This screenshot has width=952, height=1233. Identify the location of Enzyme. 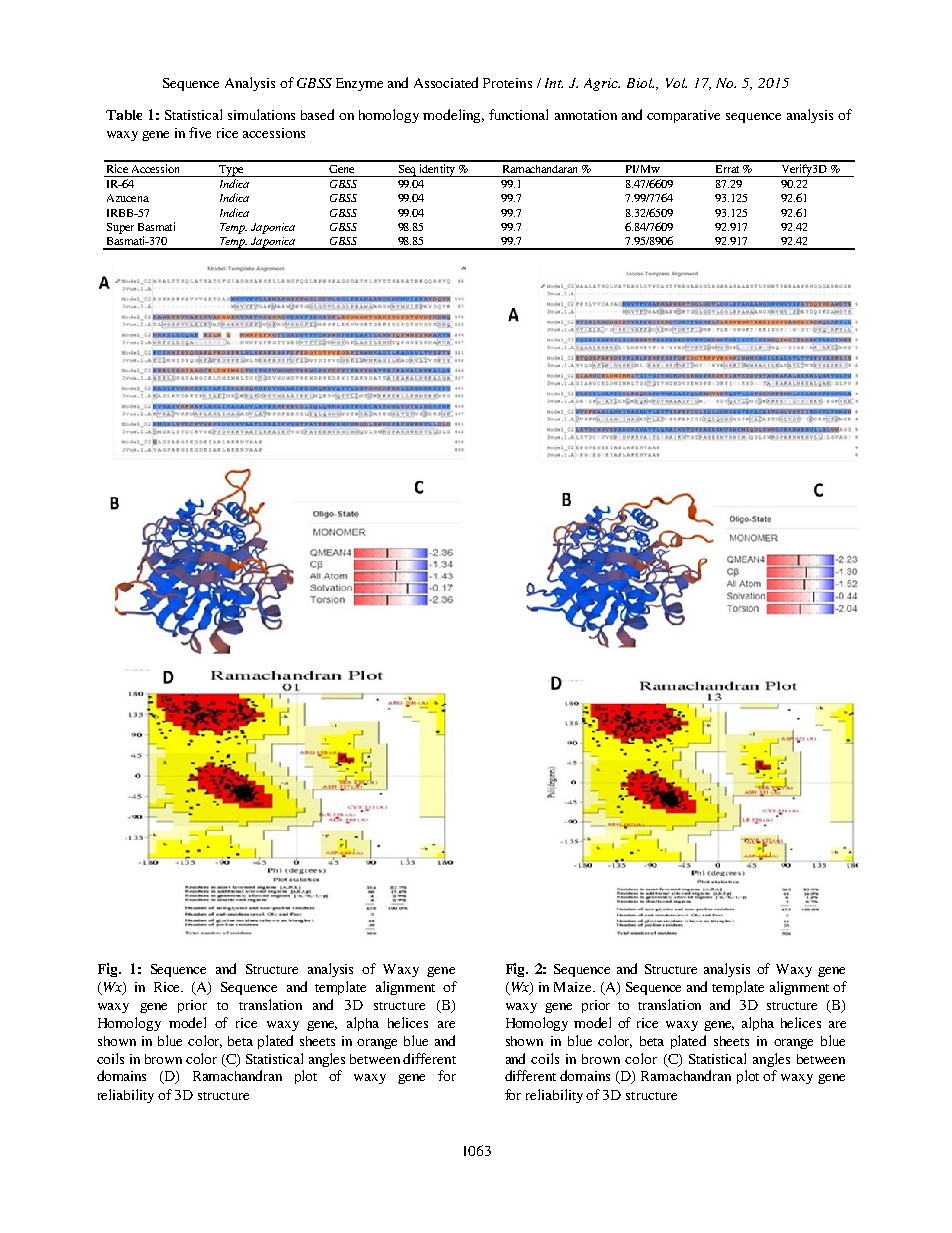
(359, 84).
